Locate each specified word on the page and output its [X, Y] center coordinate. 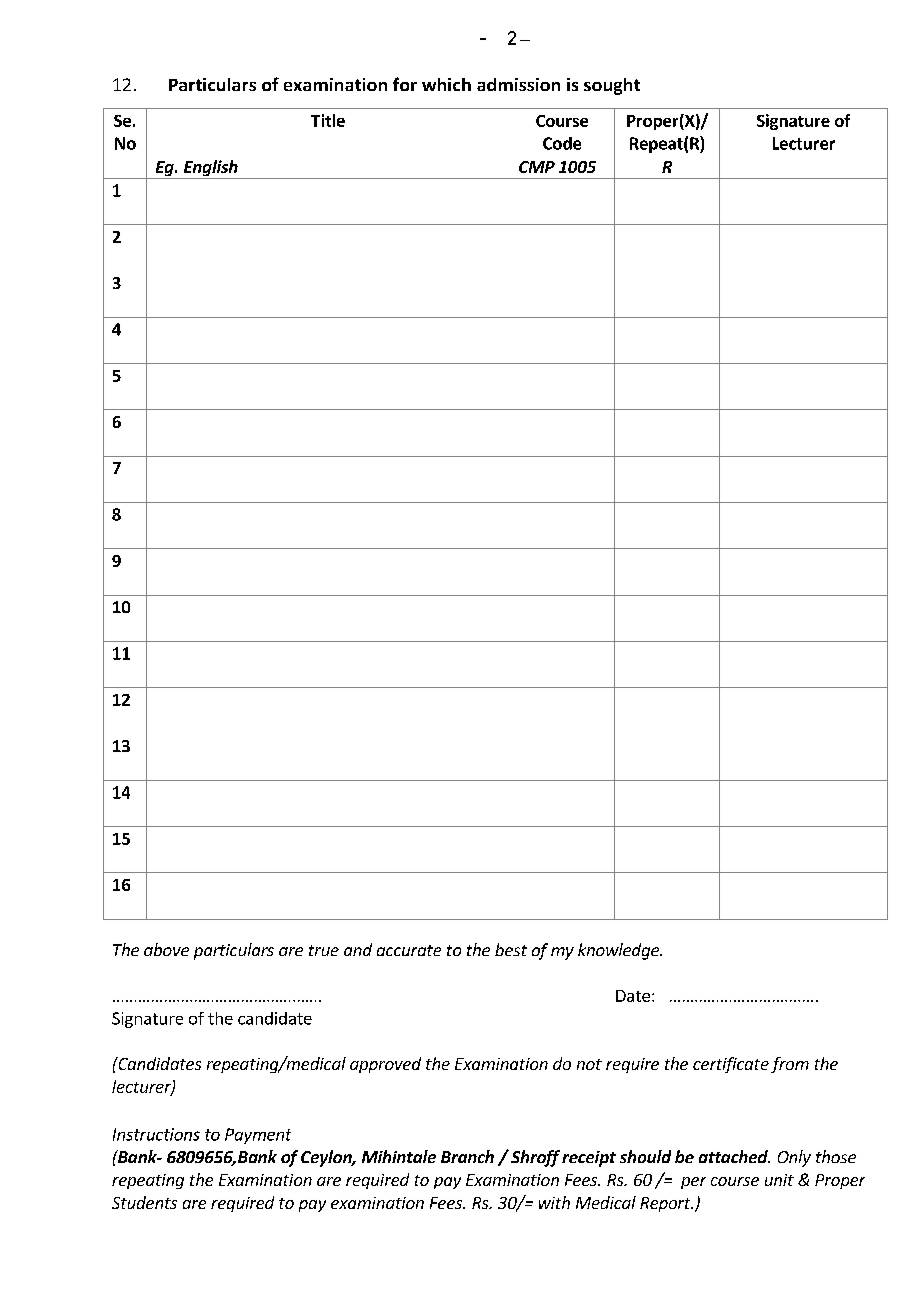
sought [612, 86]
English [210, 169]
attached [734, 1156]
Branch [467, 1156]
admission [518, 84]
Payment [258, 1136]
